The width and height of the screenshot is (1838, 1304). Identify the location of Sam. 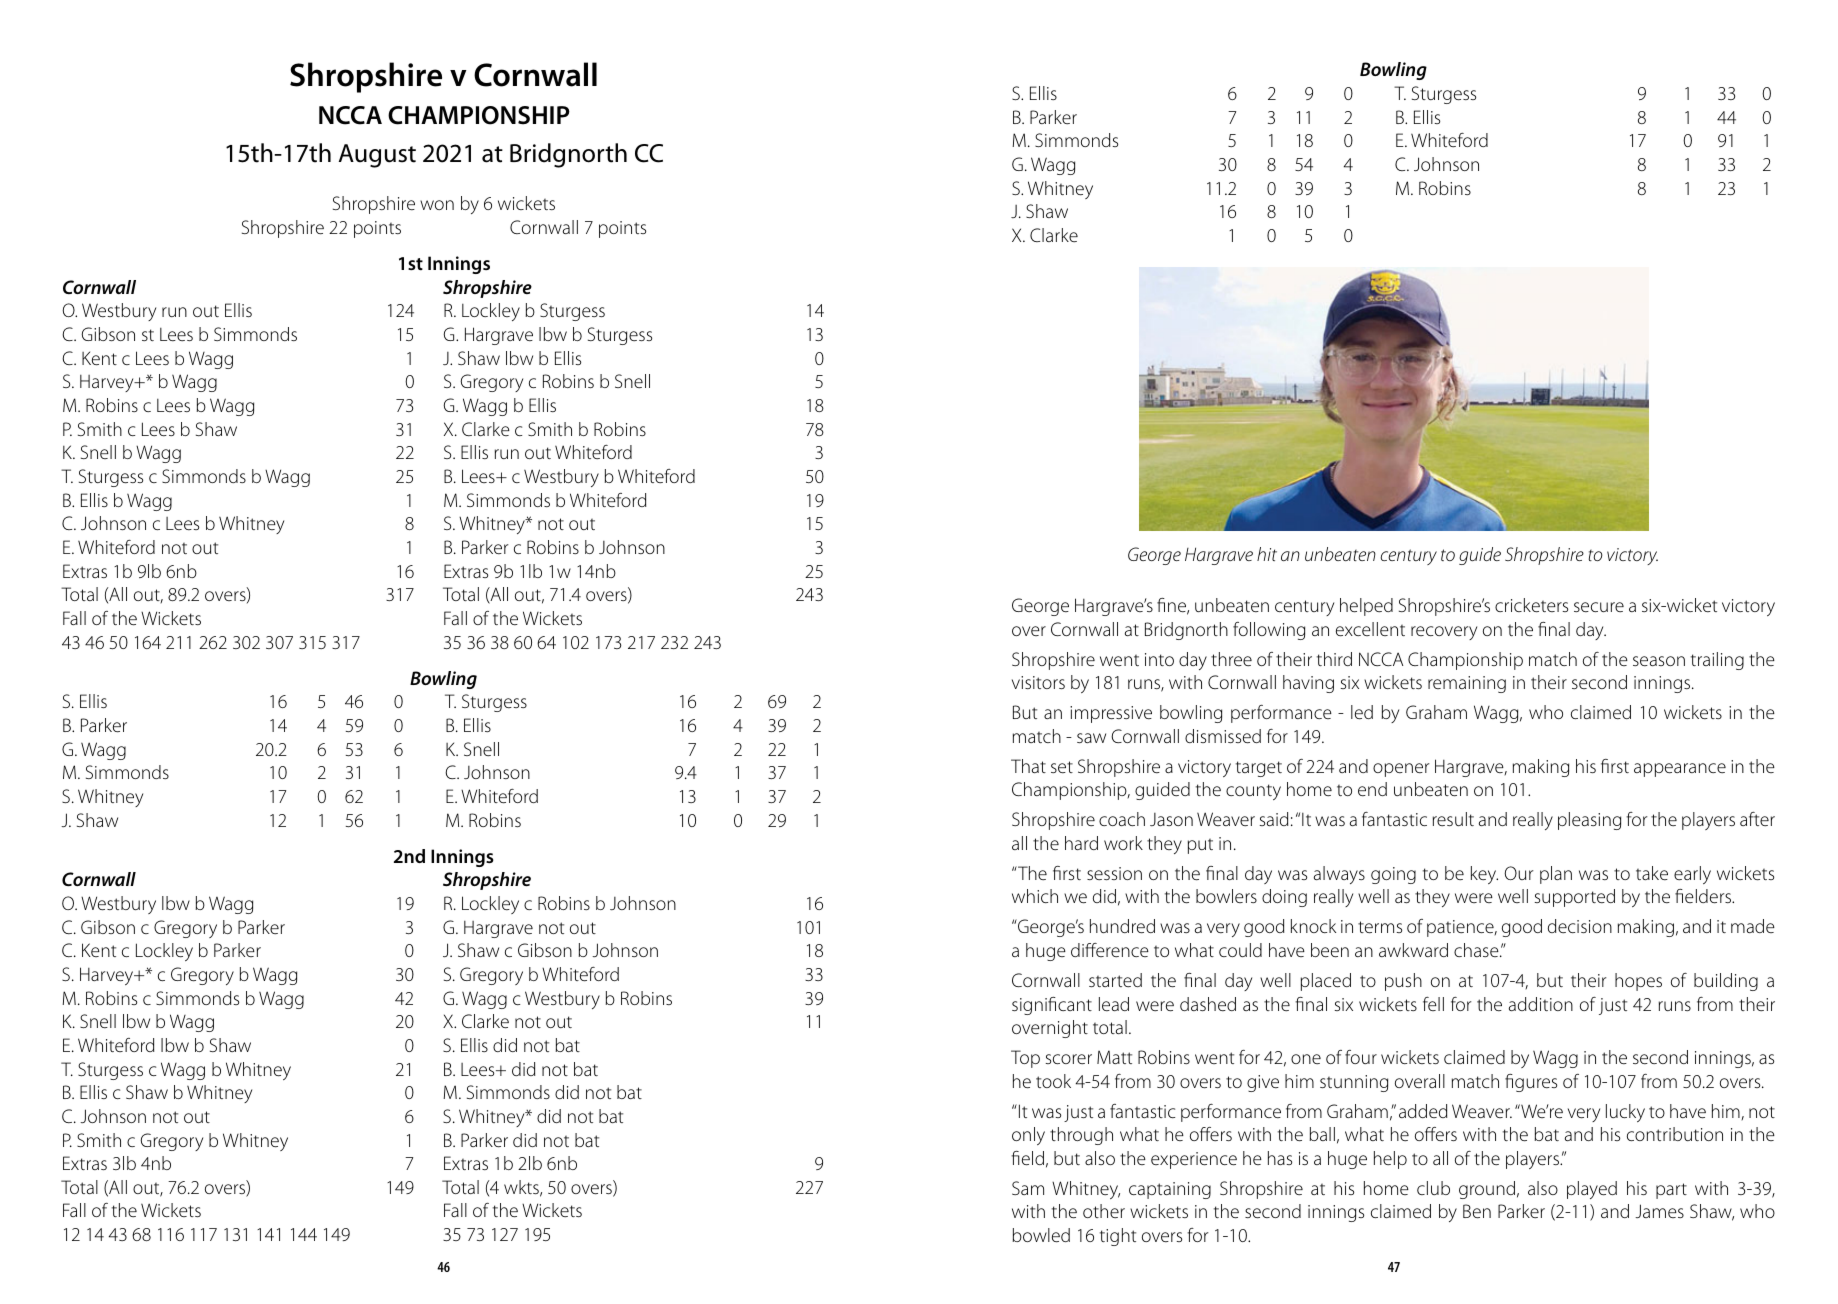
(1028, 1188).
